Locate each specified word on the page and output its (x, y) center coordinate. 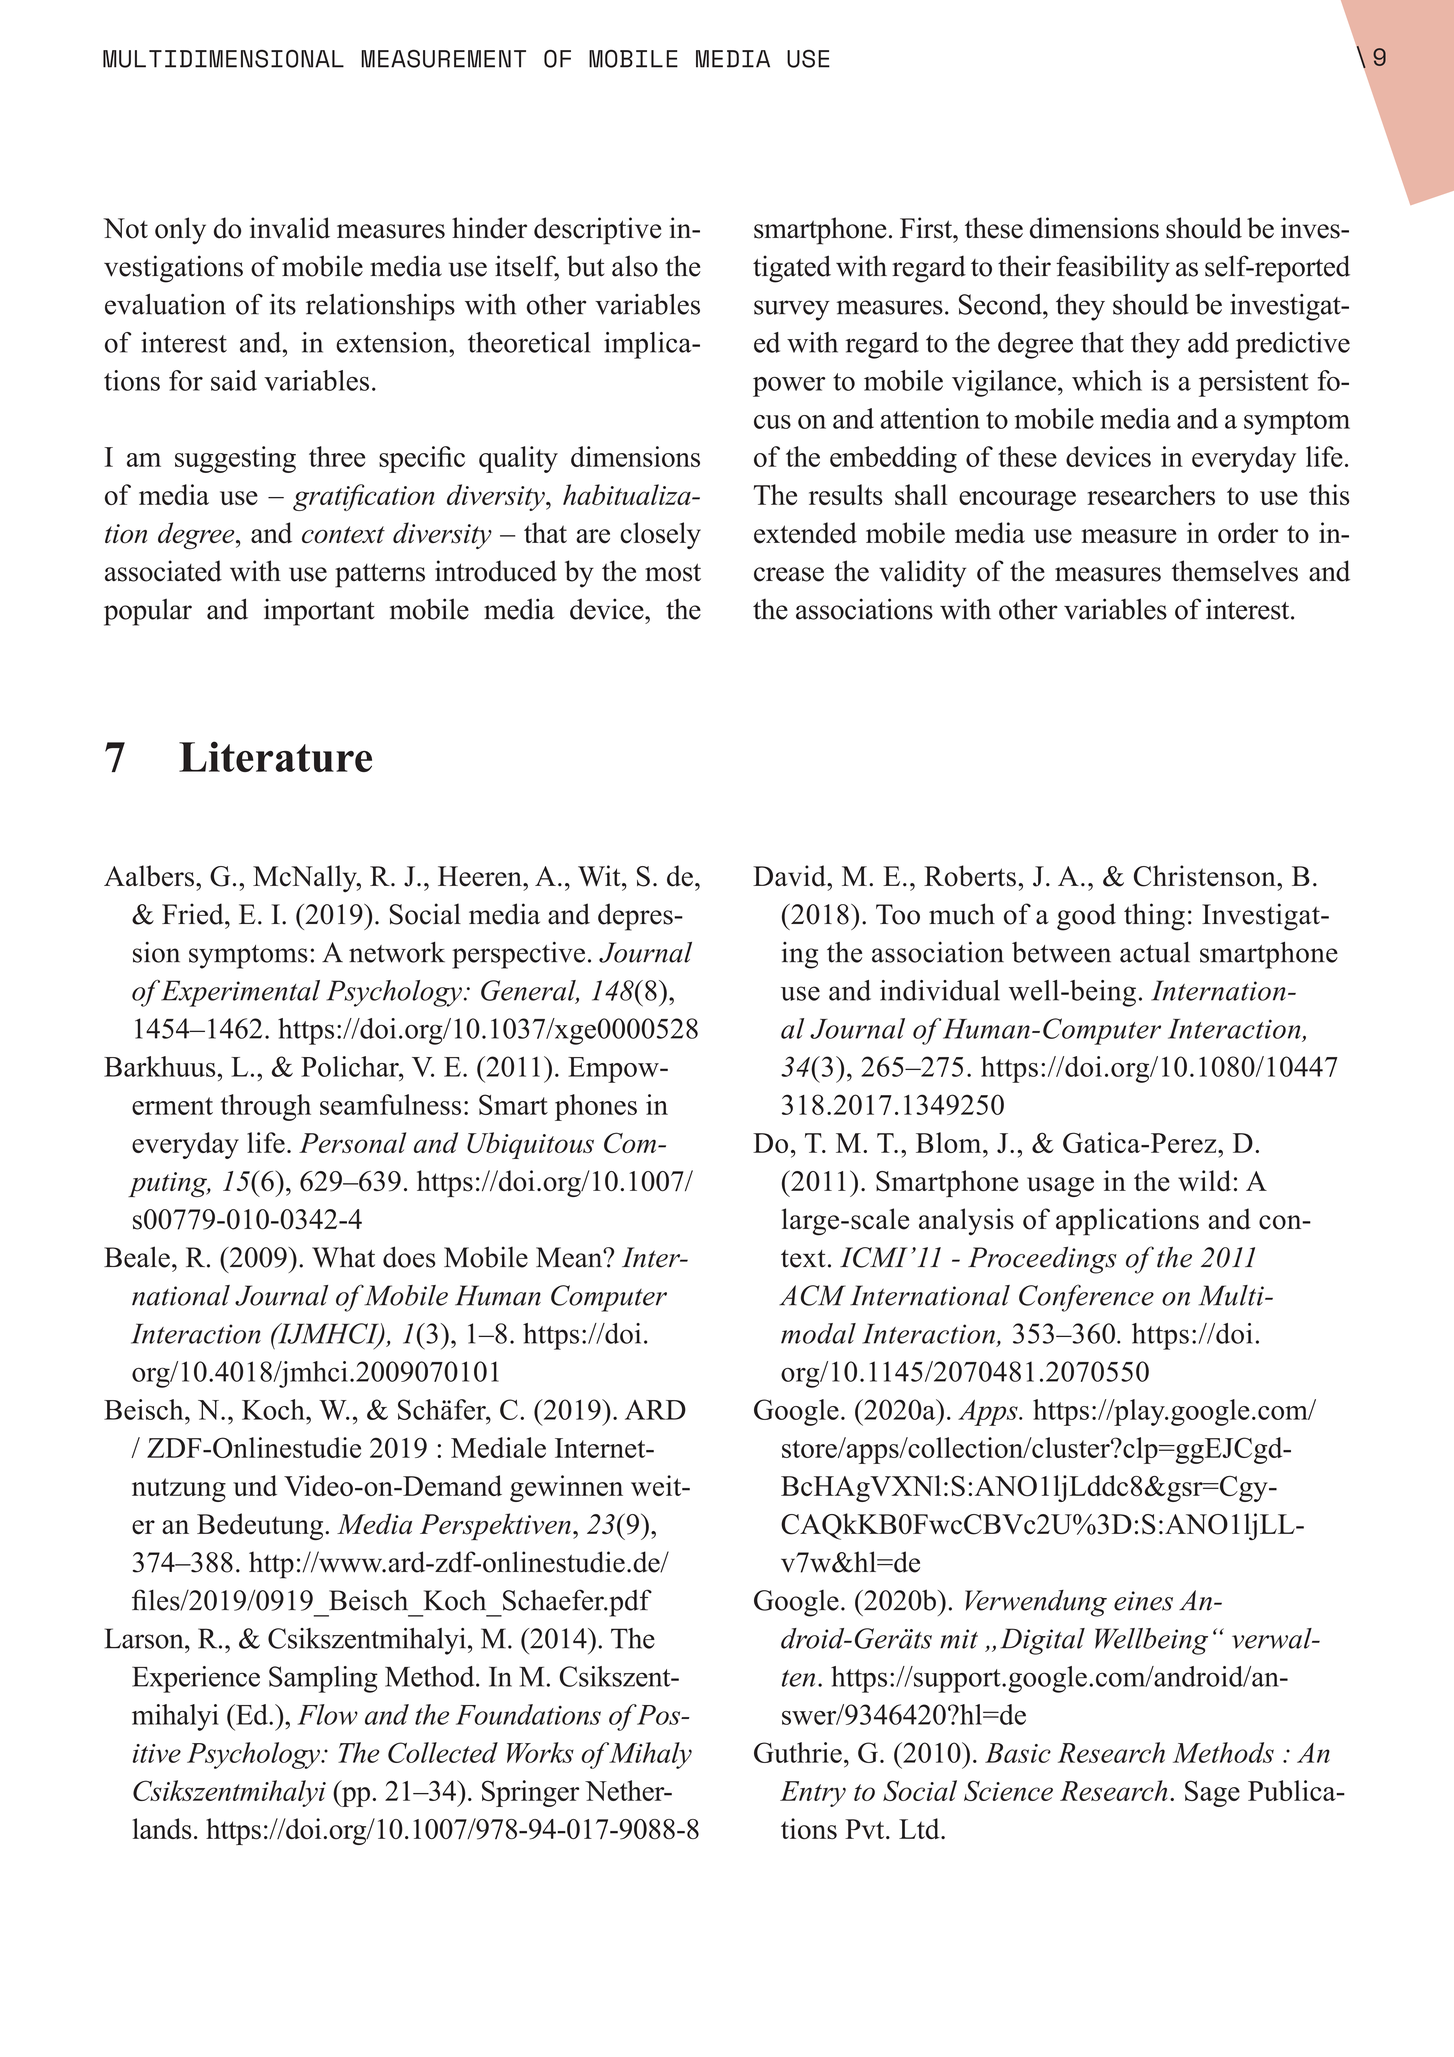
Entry (813, 1794)
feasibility (1113, 269)
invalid (290, 228)
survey (792, 310)
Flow (327, 1714)
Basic (1018, 1753)
